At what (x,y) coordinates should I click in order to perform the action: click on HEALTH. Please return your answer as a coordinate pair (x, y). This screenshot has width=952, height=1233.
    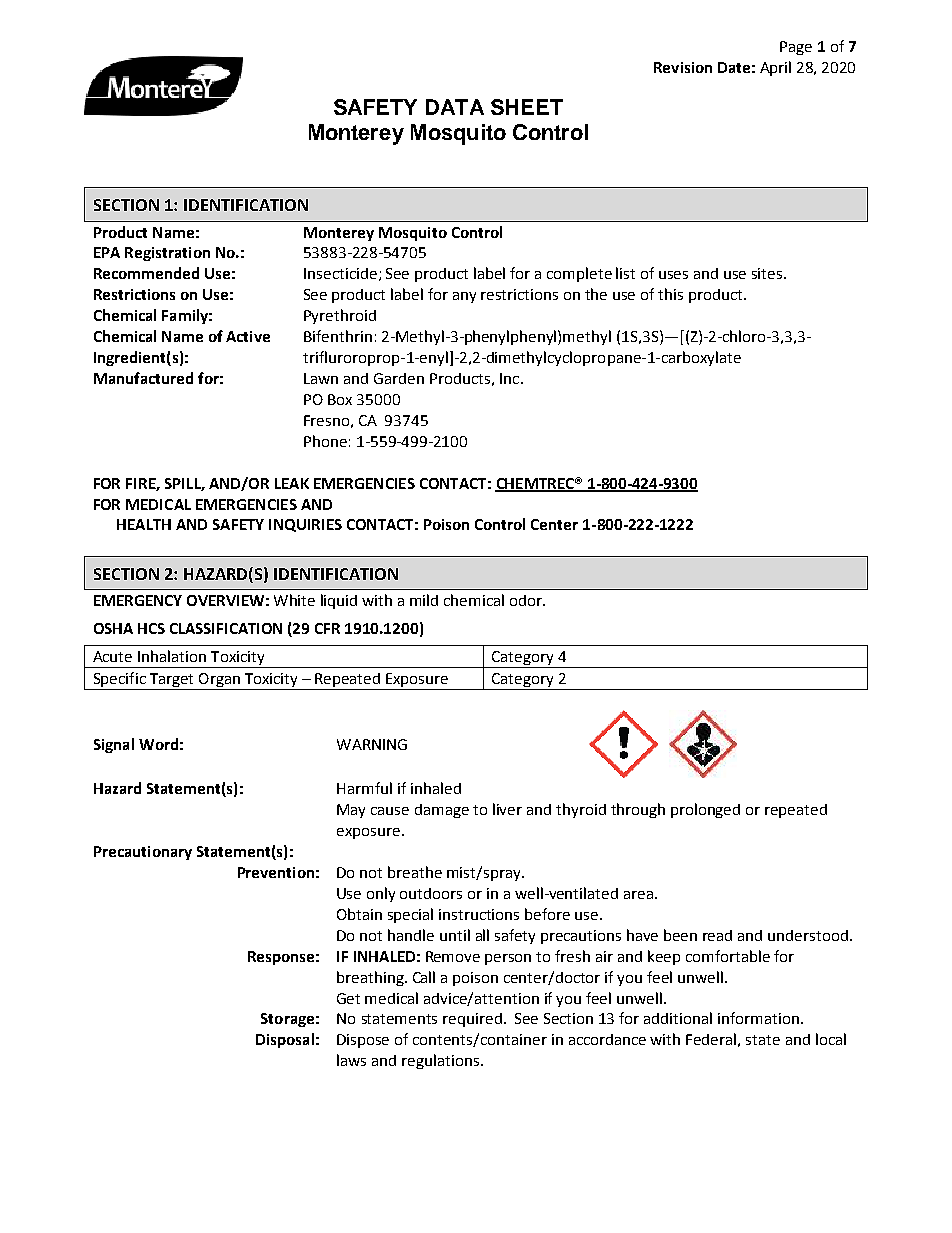
    Looking at the image, I should click on (144, 524).
